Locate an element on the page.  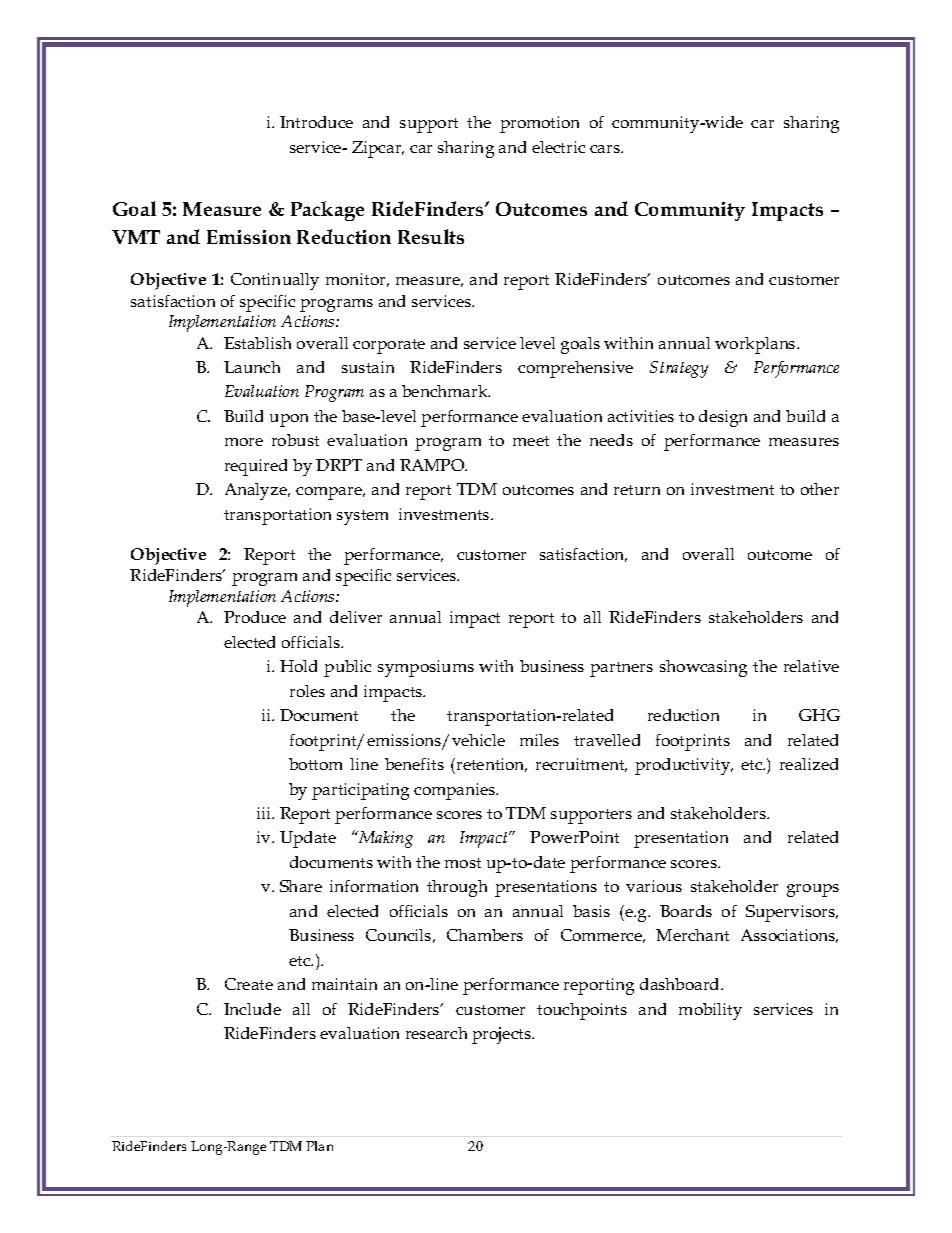
roles is located at coordinates (307, 691).
